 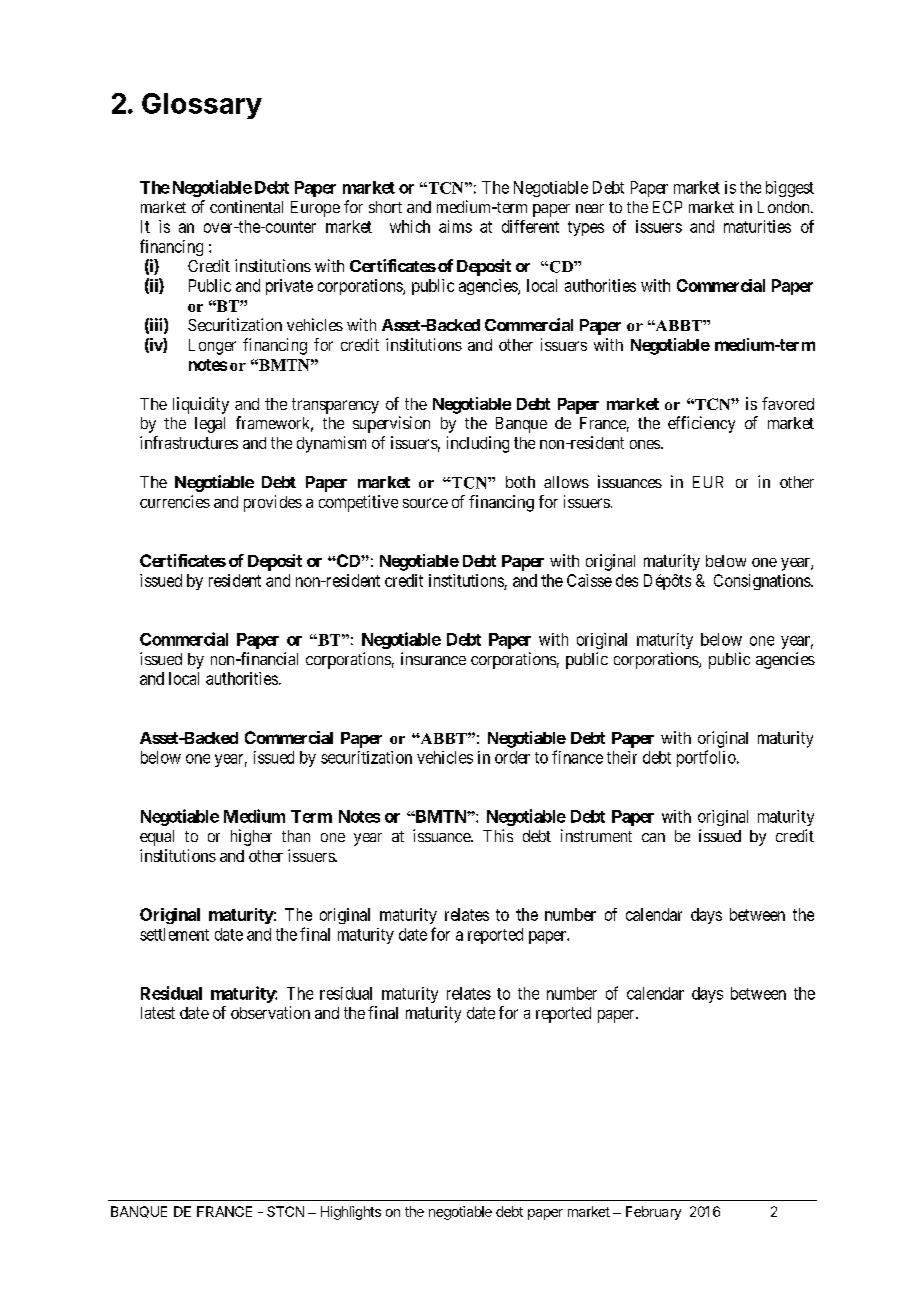 I want to click on February, so click(x=653, y=1213).
